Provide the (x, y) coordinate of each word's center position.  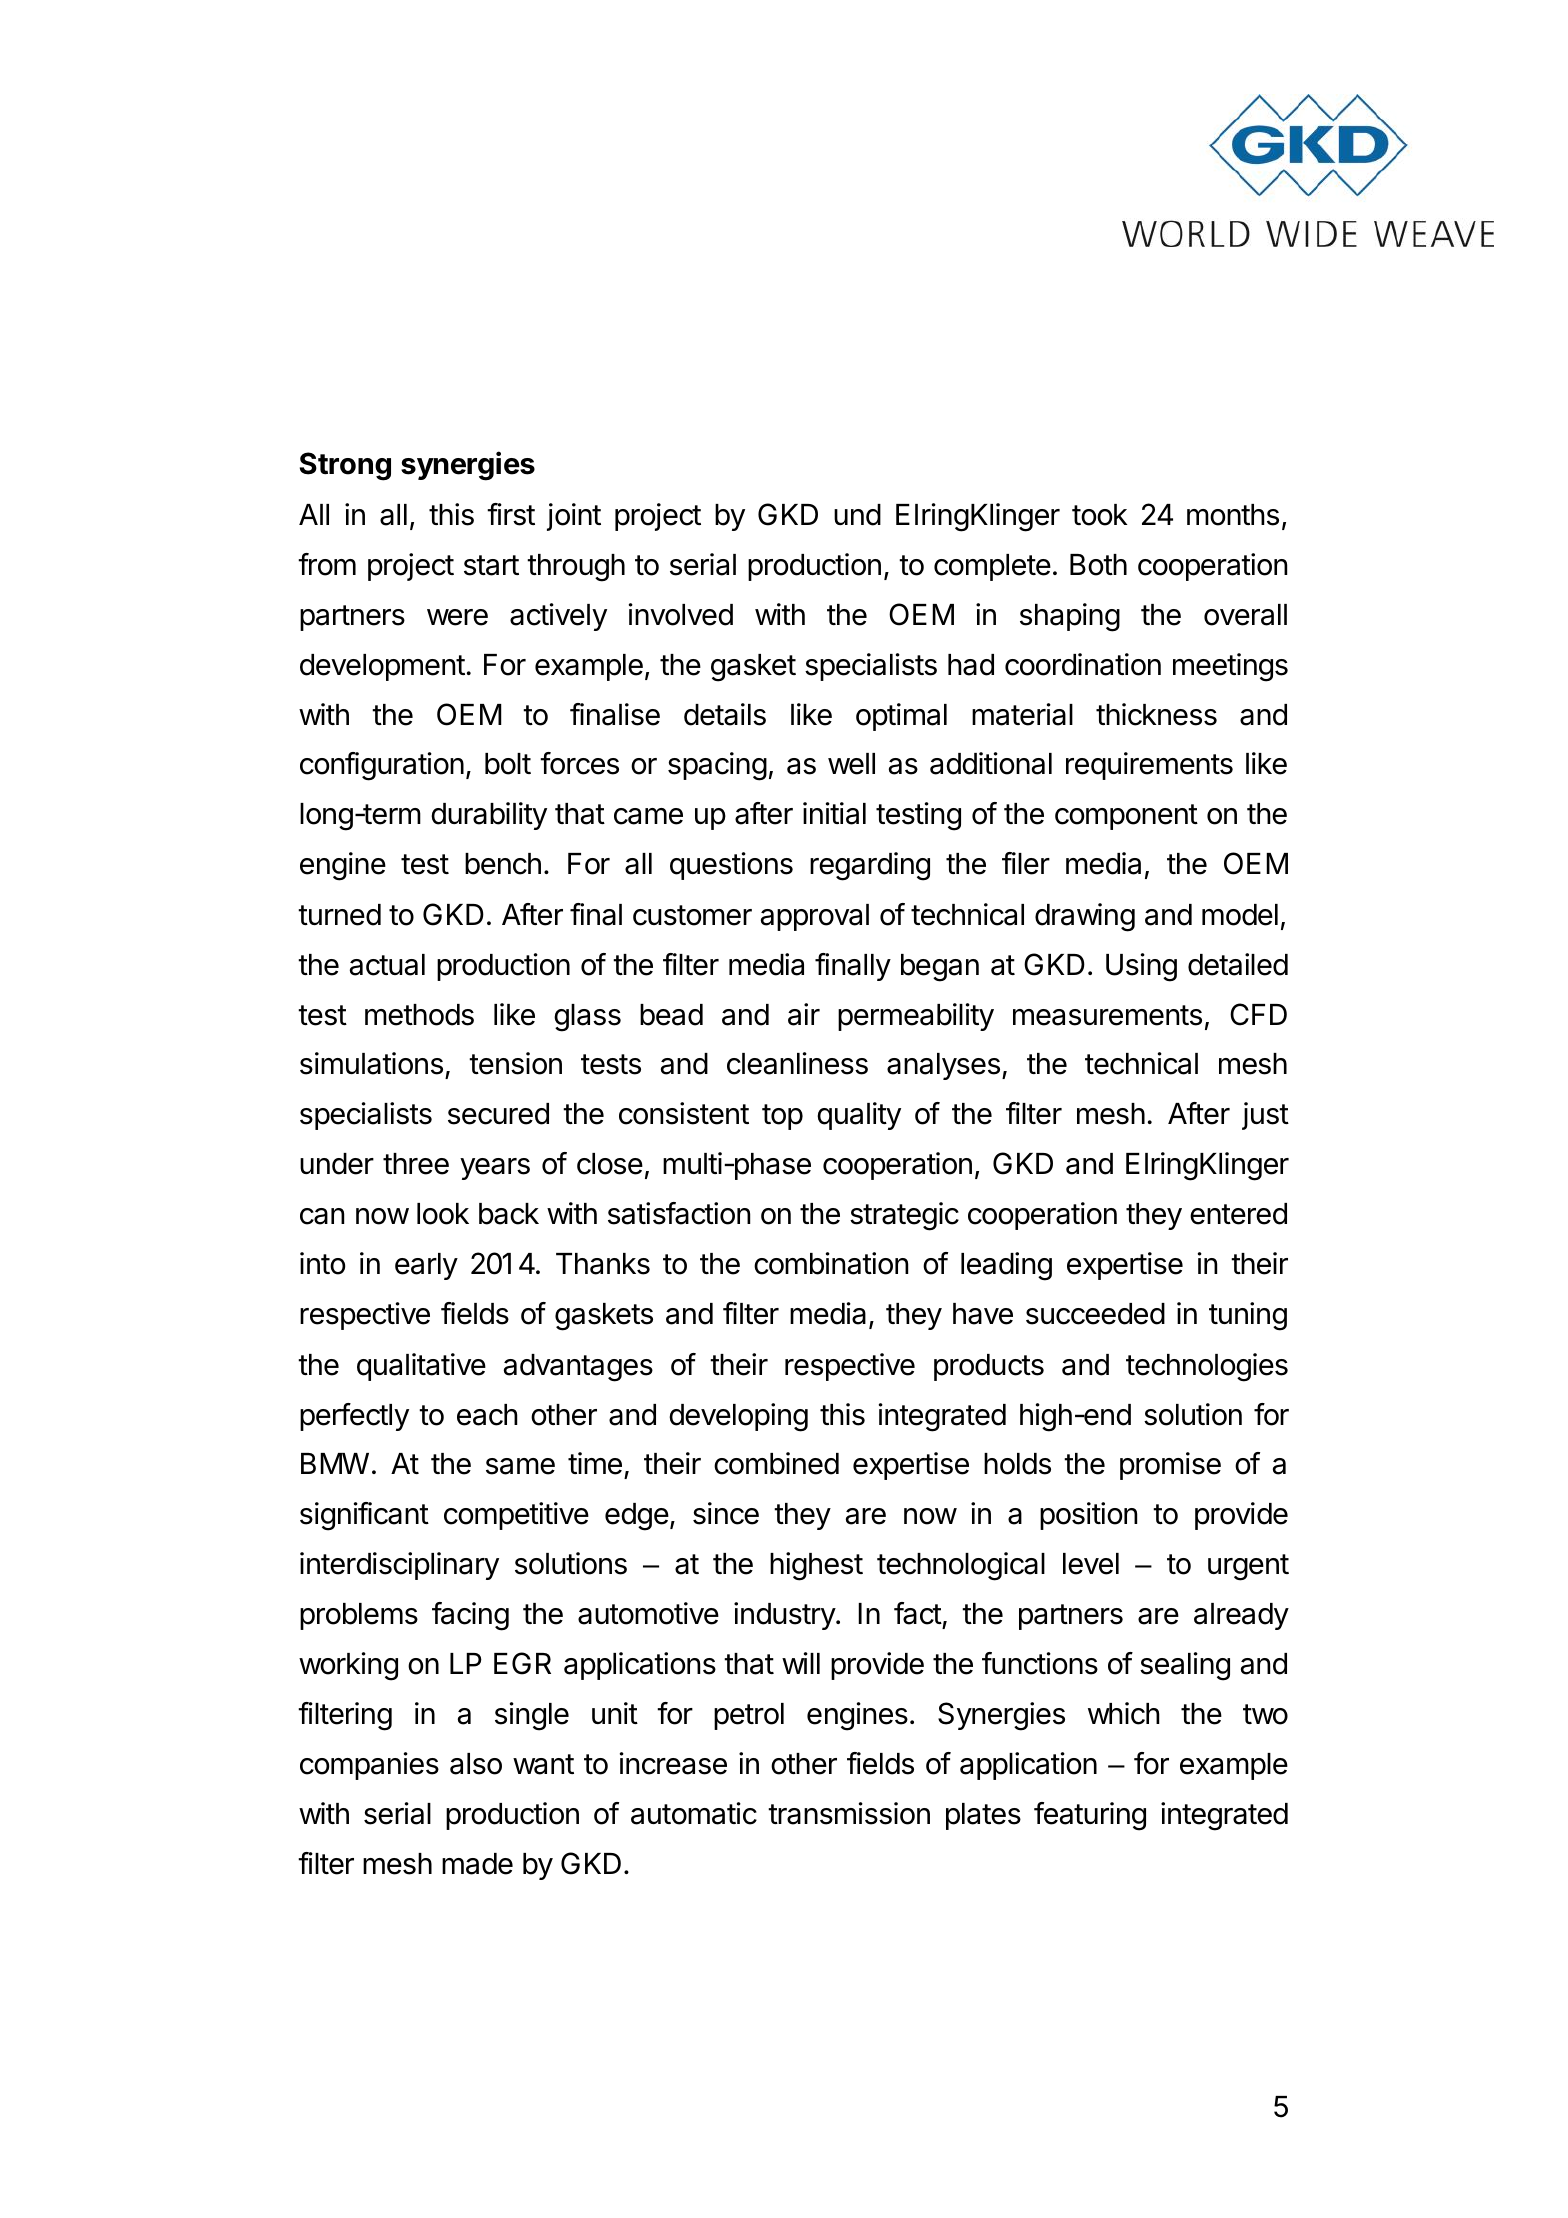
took (1100, 515)
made (477, 1864)
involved (681, 614)
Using (1141, 967)
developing (738, 1417)
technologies (1207, 1367)
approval (815, 917)
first (511, 514)
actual (387, 965)
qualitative (421, 1367)
